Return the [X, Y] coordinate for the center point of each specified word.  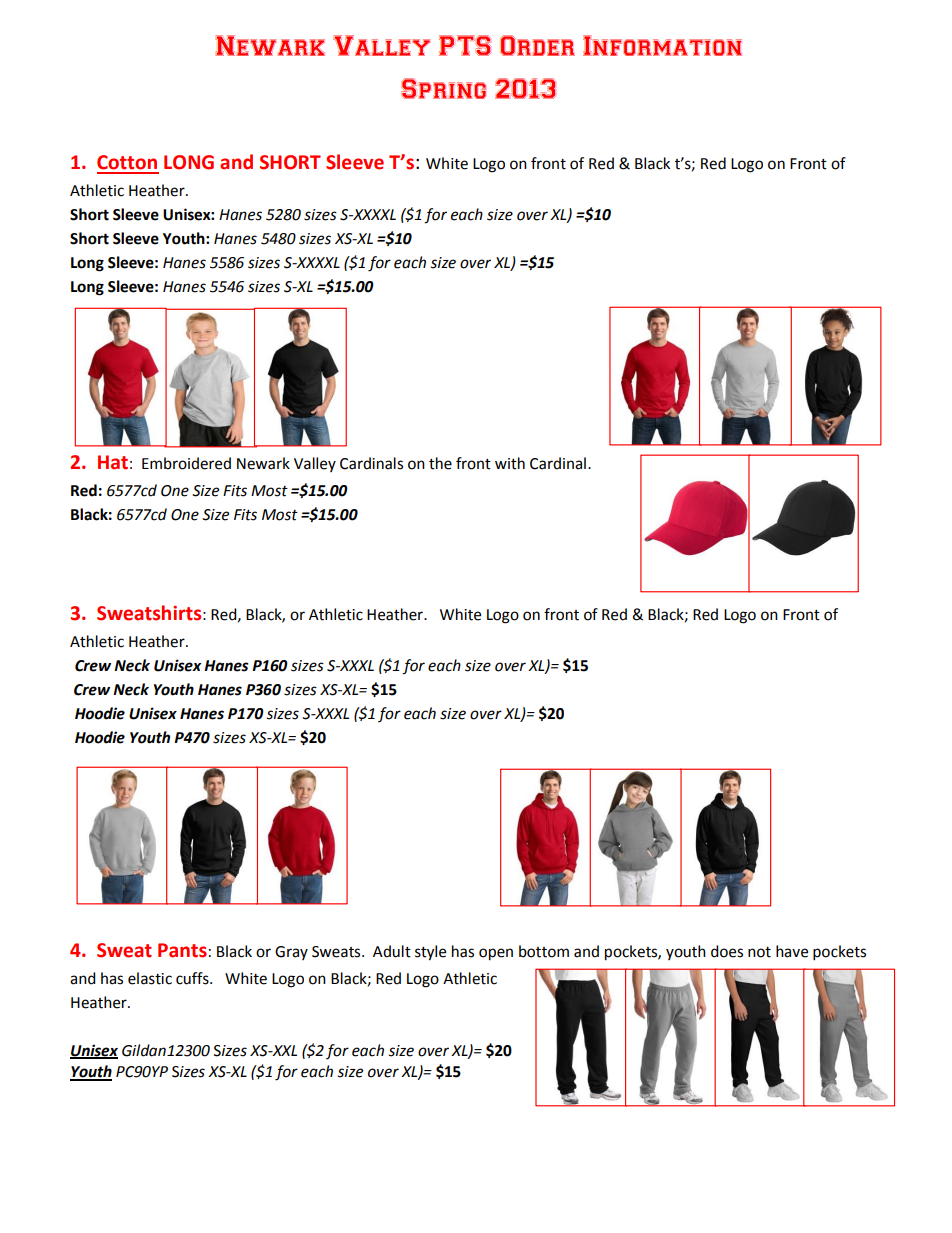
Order [538, 45]
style [430, 953]
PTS [465, 45]
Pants [182, 950]
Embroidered [186, 463]
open [496, 954]
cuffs [193, 978]
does [727, 951]
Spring [443, 88]
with [510, 463]
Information [662, 45]
